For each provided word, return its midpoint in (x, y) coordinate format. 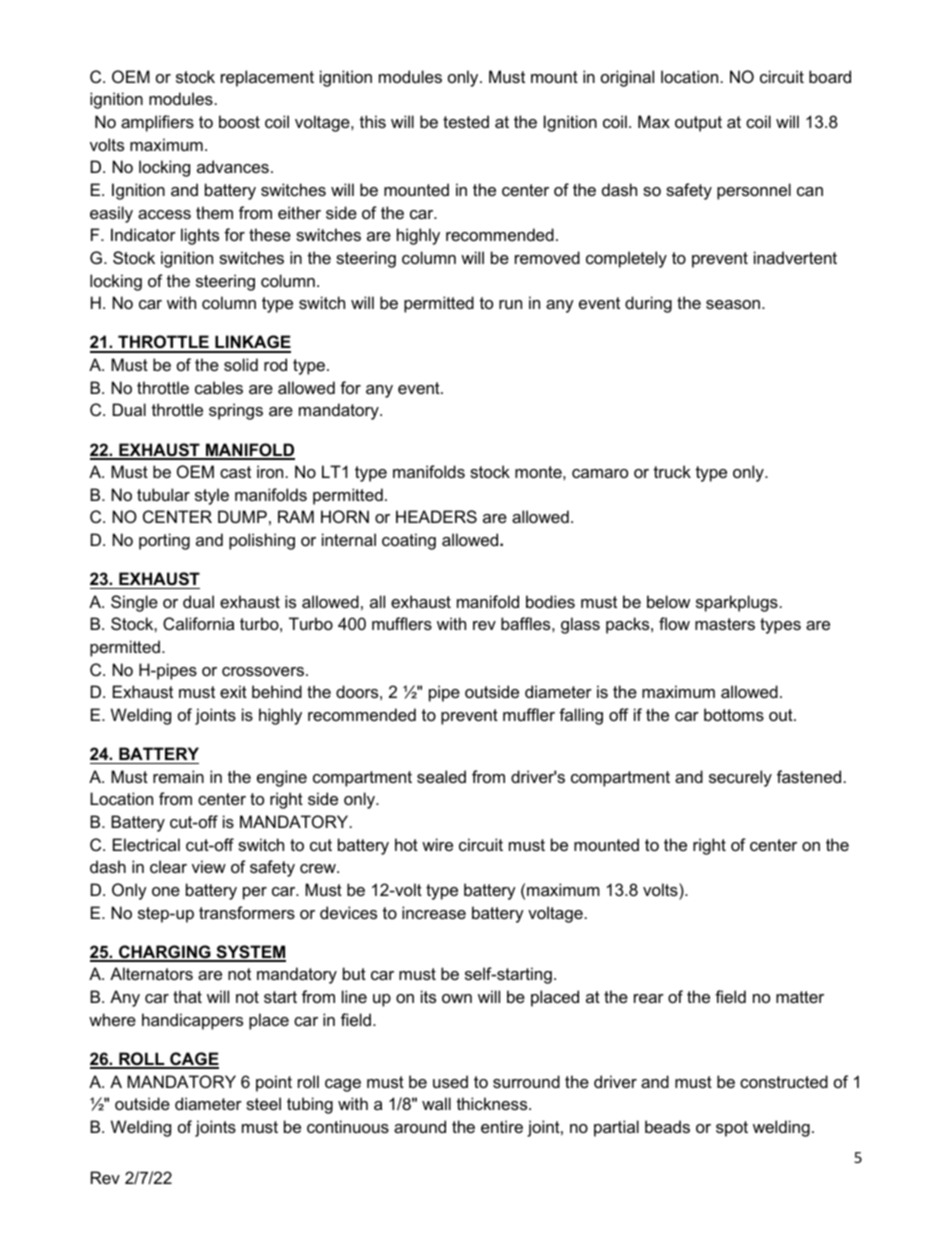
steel (263, 1103)
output (698, 124)
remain (178, 776)
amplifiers (157, 123)
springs (236, 411)
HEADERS (436, 516)
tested (466, 121)
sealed (441, 776)
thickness (493, 1103)
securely (740, 778)
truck (672, 471)
